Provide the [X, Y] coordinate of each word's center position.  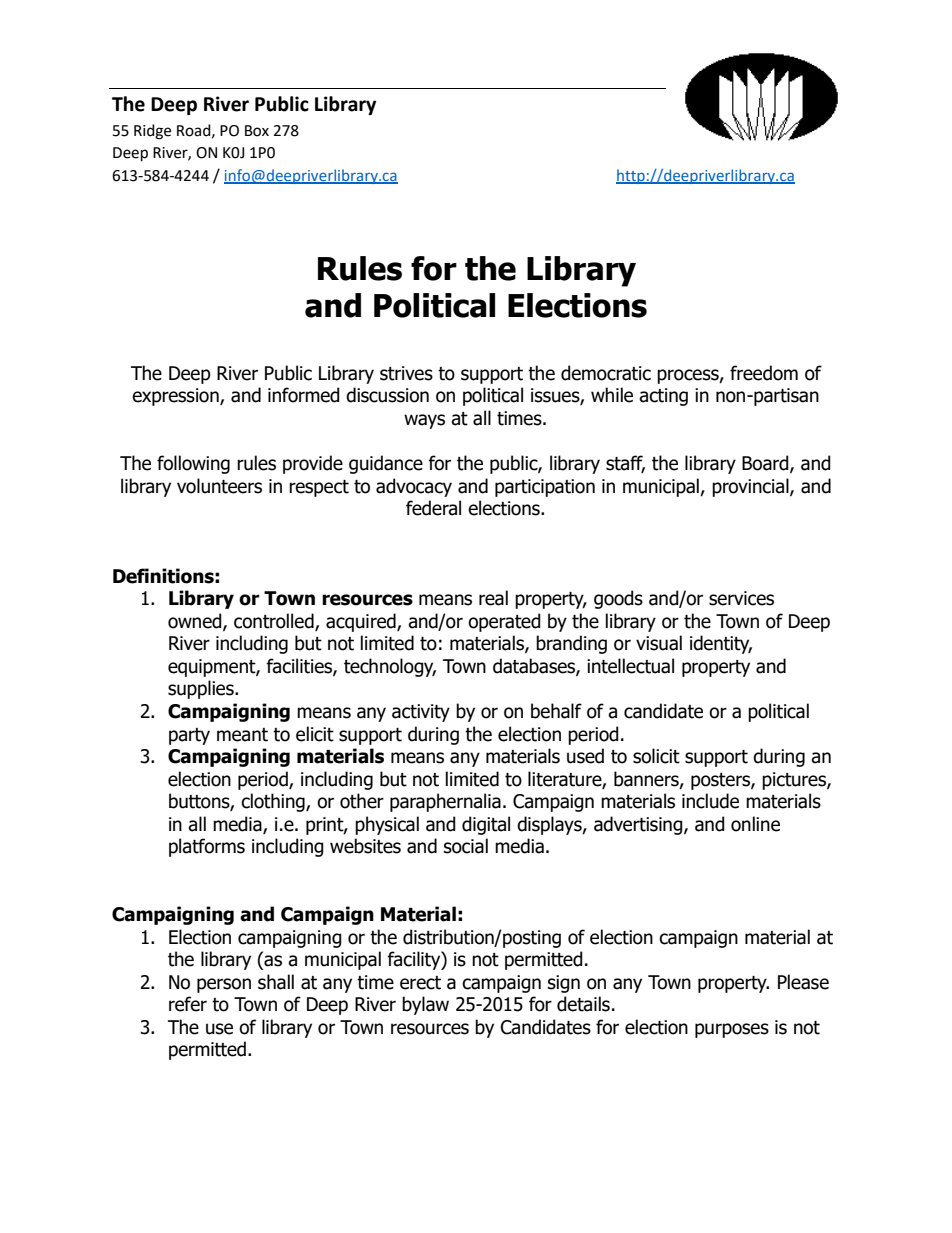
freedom [764, 373]
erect [420, 983]
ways [424, 421]
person [224, 985]
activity [421, 713]
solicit [656, 756]
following [193, 464]
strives [406, 373]
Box [257, 131]
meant [242, 735]
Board [766, 464]
